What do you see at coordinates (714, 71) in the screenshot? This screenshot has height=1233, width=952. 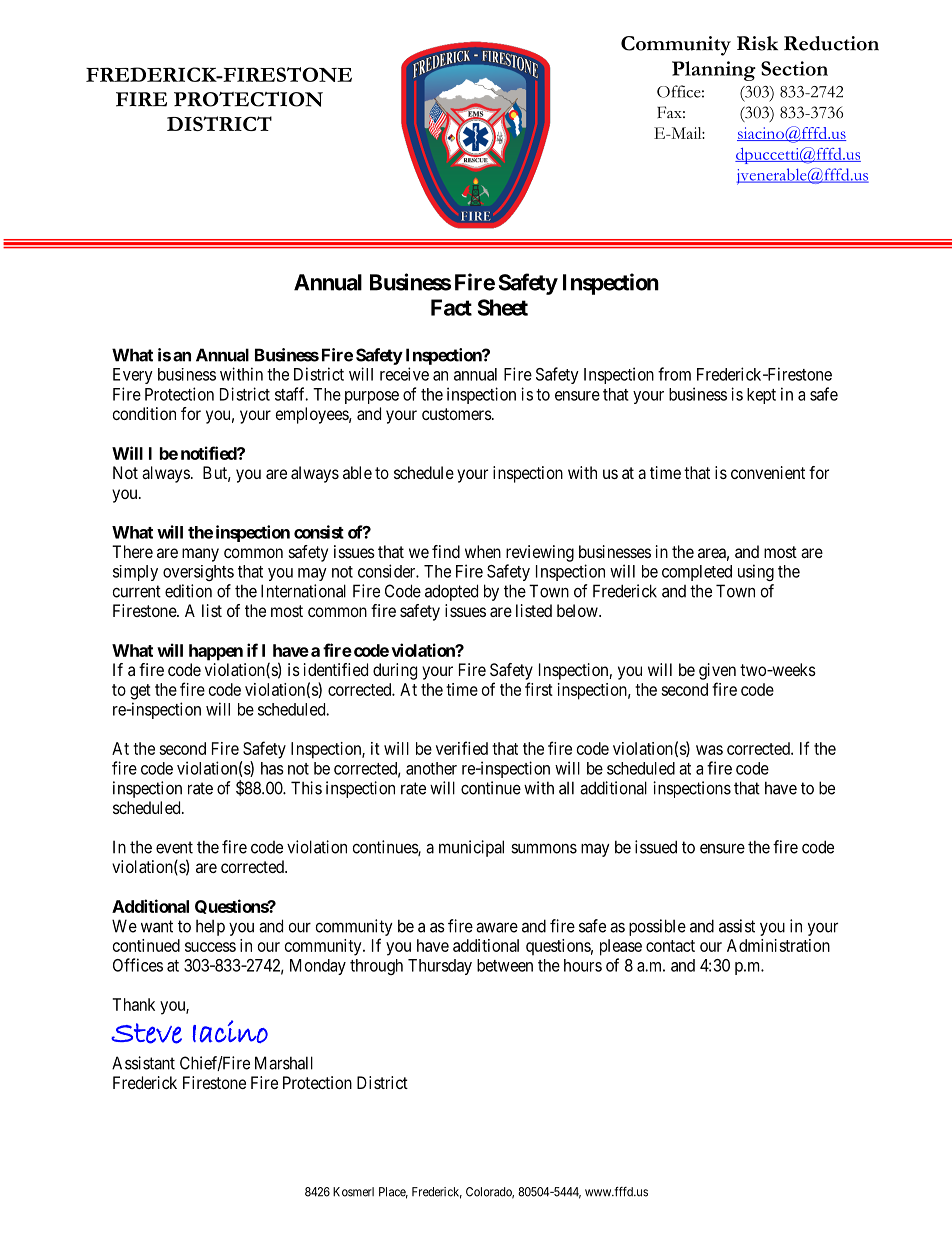 I see `Planning` at bounding box center [714, 71].
